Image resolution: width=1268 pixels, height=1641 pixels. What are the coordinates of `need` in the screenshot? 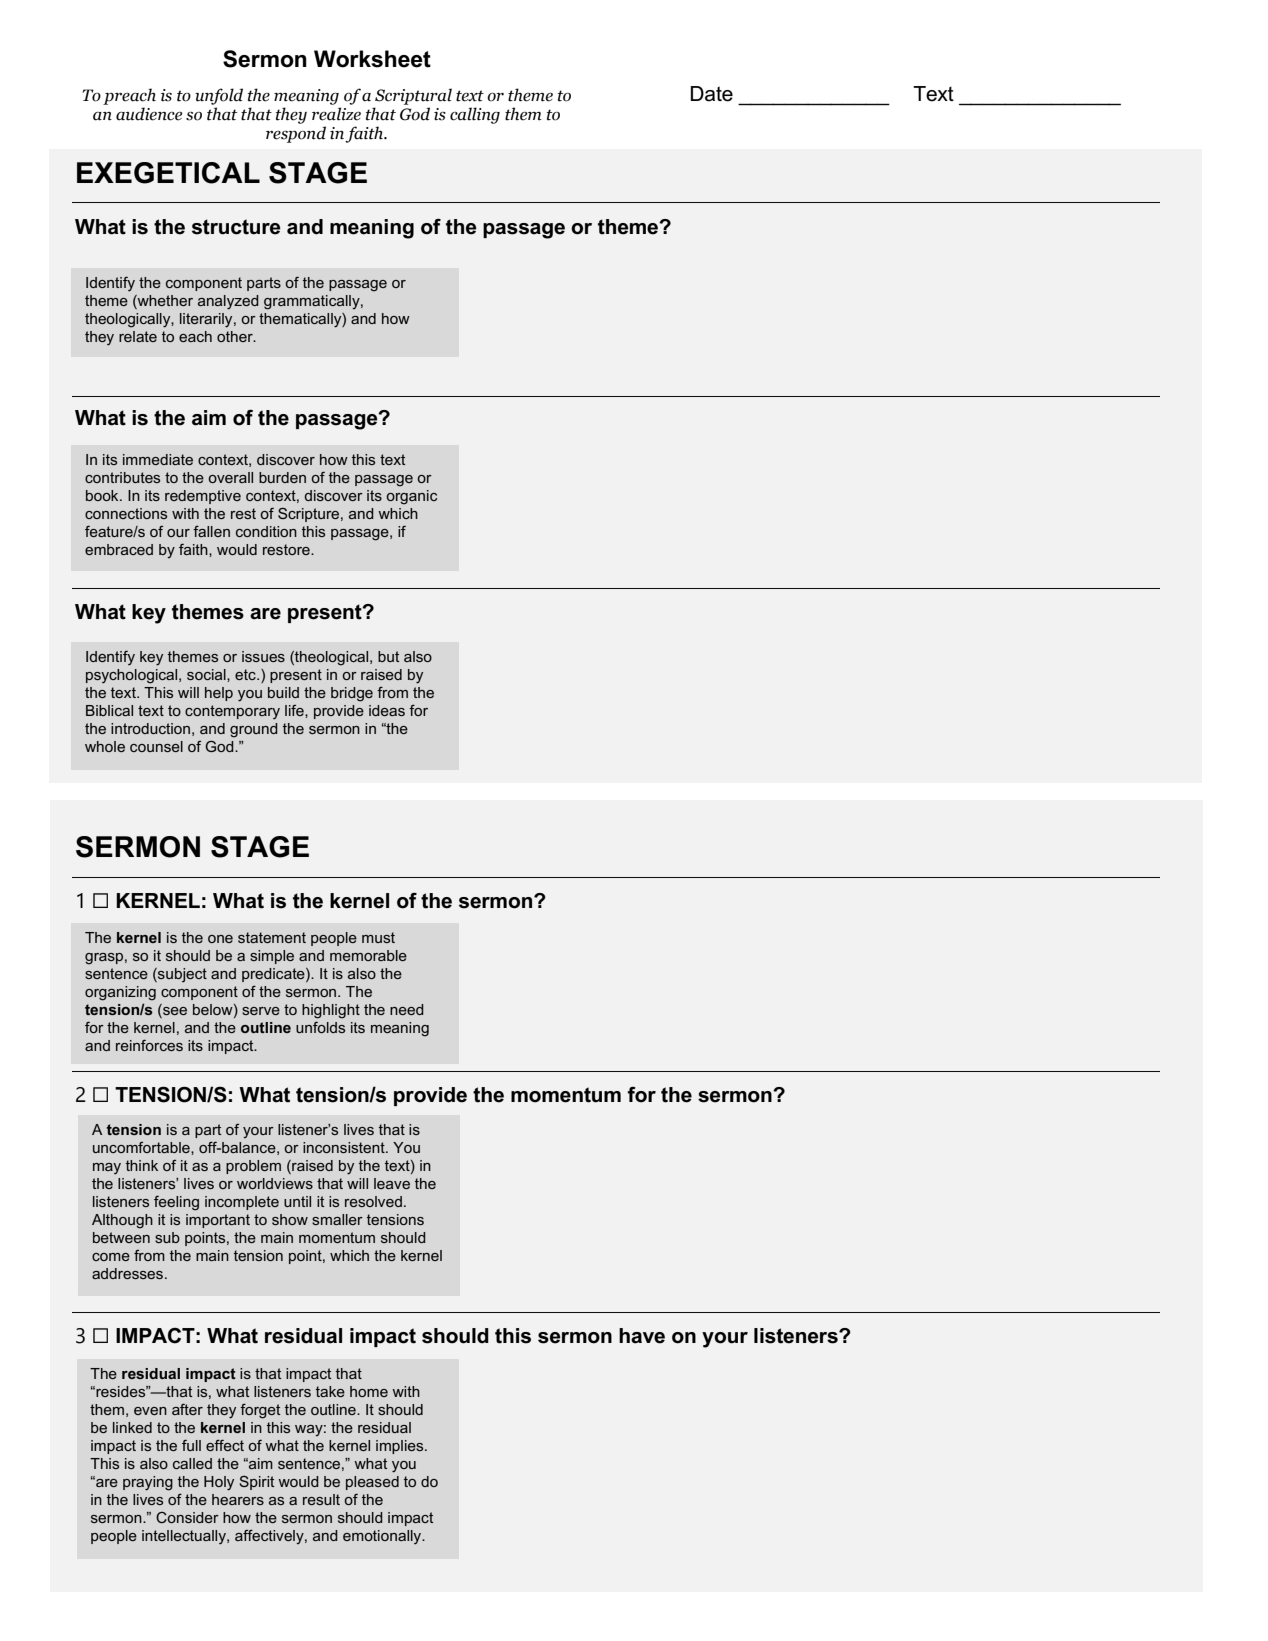 It's located at (407, 1009).
